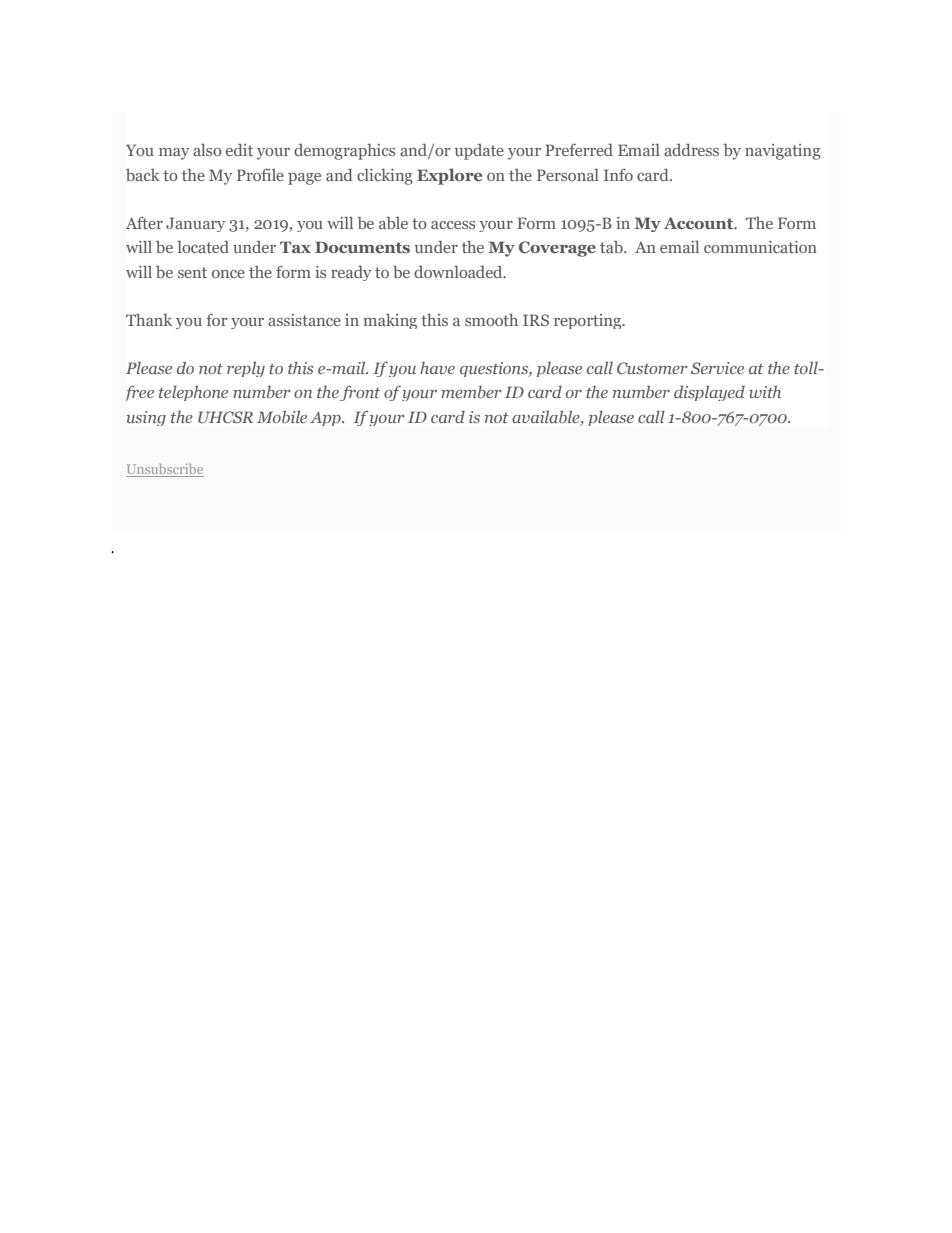  What do you see at coordinates (479, 152) in the page?
I see `update` at bounding box center [479, 152].
